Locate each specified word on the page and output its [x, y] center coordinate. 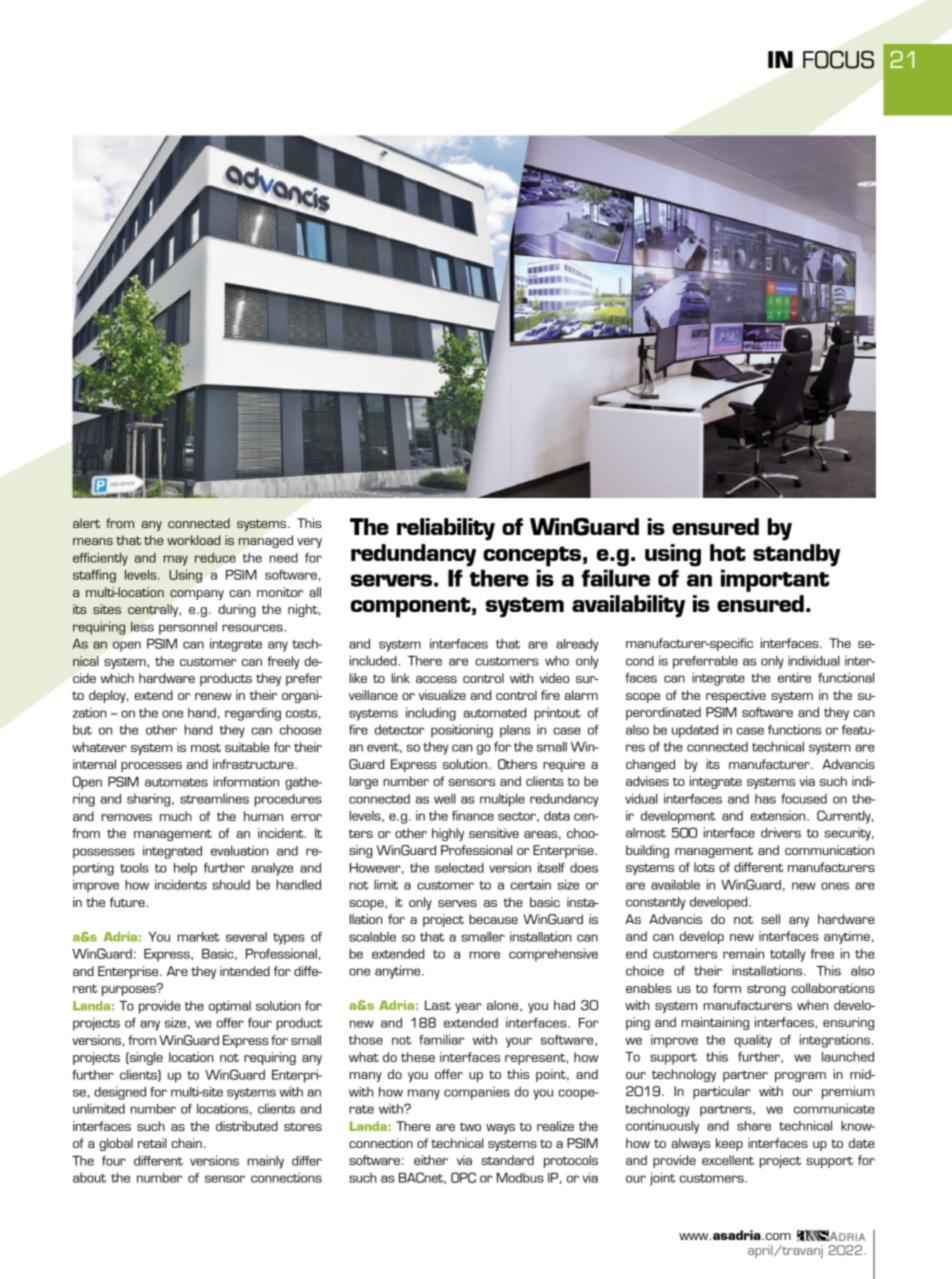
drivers [781, 832]
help [185, 869]
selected [459, 868]
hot [728, 552]
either [431, 1160]
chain [186, 1143]
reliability [446, 529]
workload [193, 540]
